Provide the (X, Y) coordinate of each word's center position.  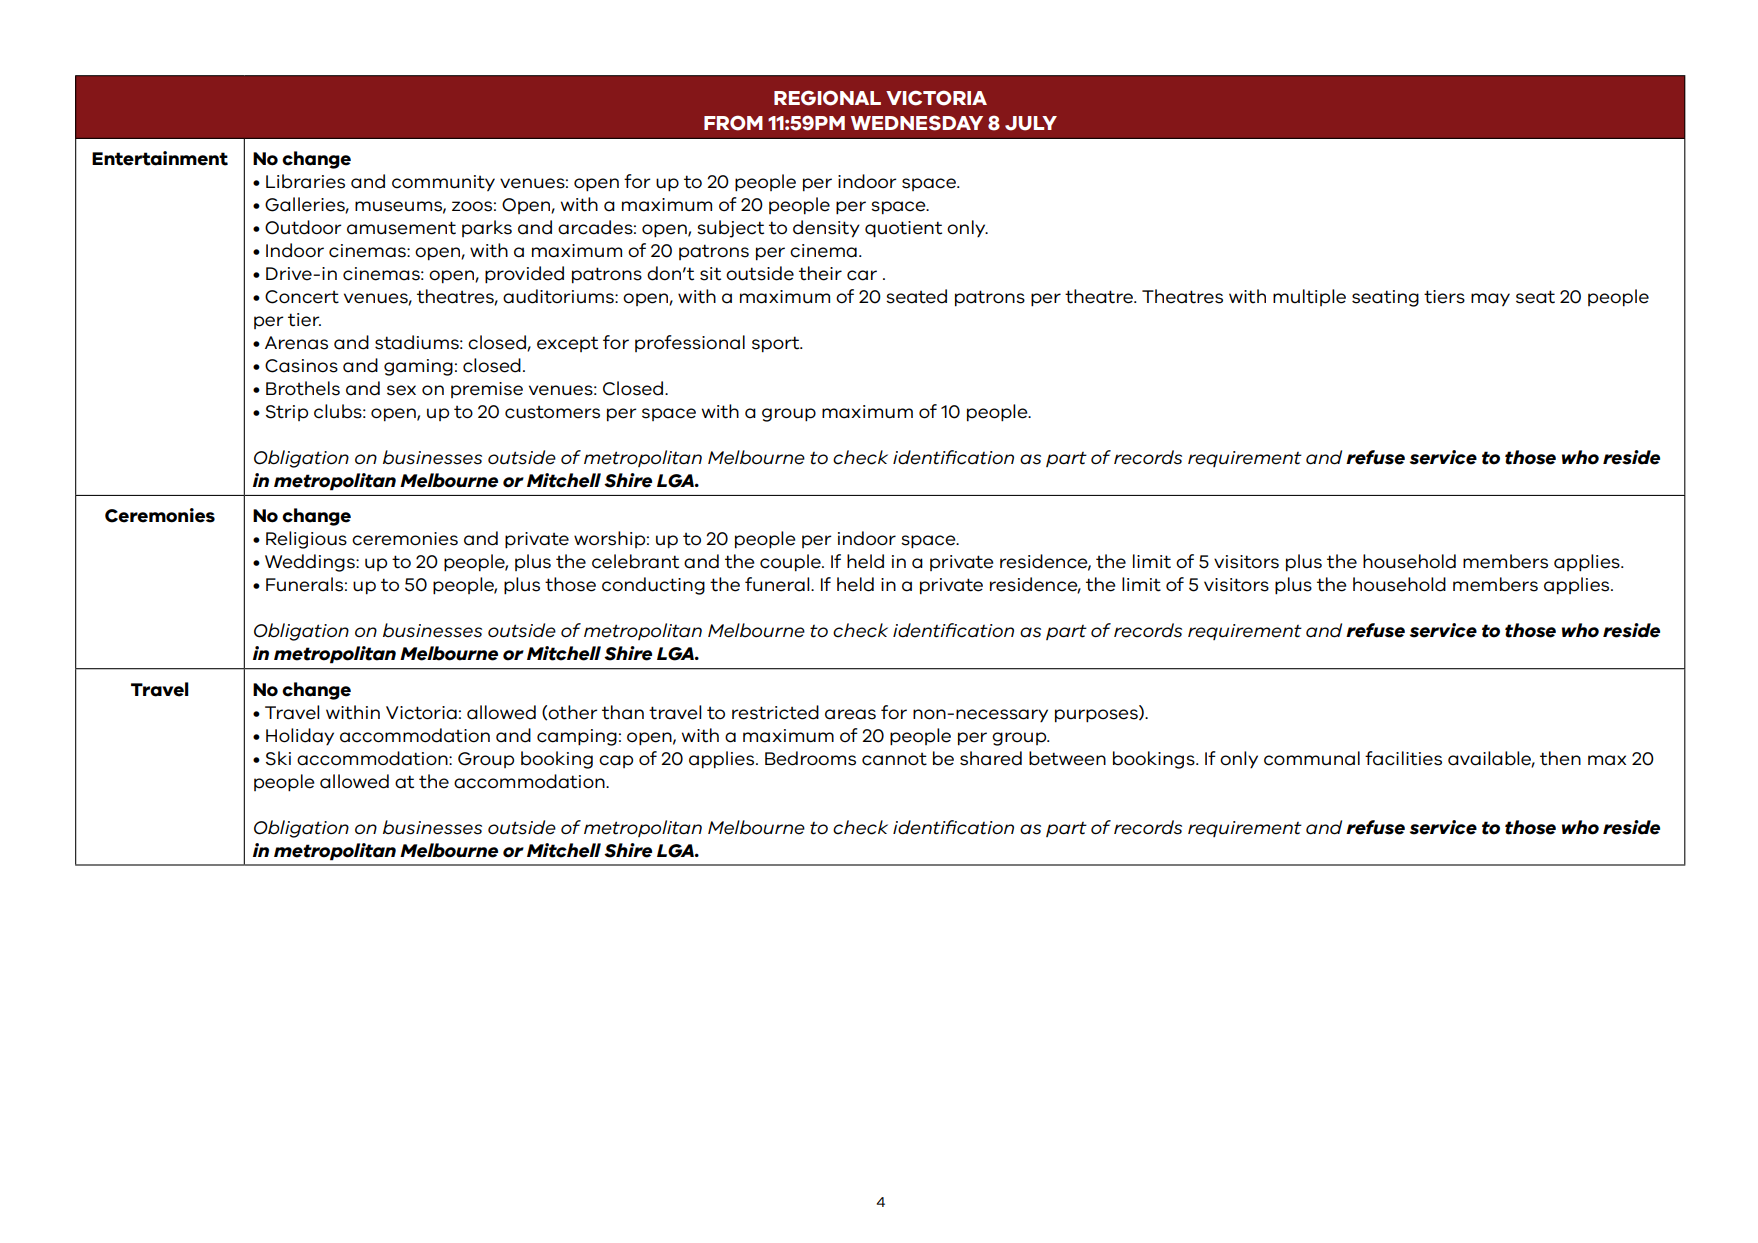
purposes (1097, 716)
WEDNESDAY (917, 123)
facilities (1403, 758)
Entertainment (160, 158)
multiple (1309, 297)
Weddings (311, 563)
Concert (302, 297)
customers (552, 412)
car (862, 275)
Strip (287, 413)
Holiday (300, 736)
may (1490, 299)
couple (791, 563)
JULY (1031, 123)
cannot (894, 759)
